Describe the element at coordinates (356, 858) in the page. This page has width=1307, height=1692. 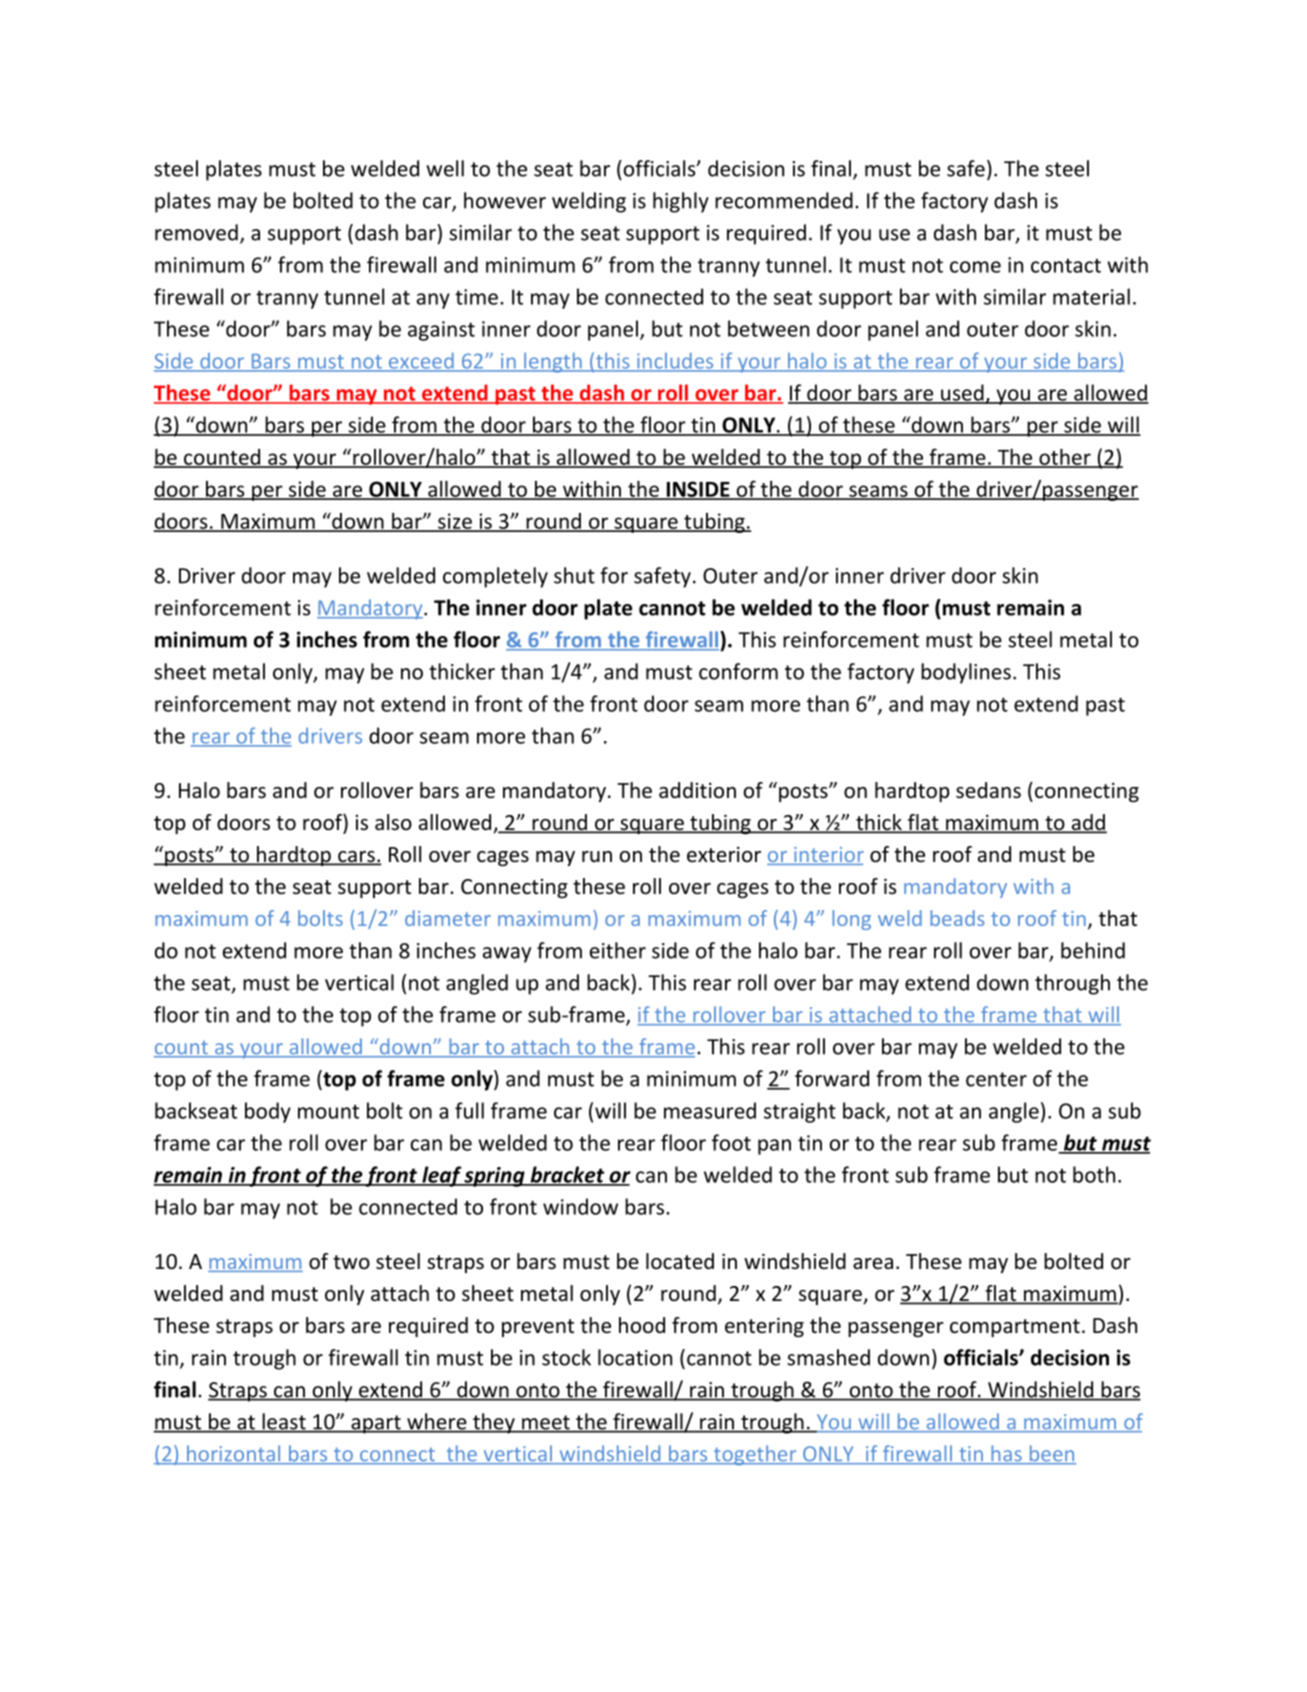
I see `cars` at that location.
